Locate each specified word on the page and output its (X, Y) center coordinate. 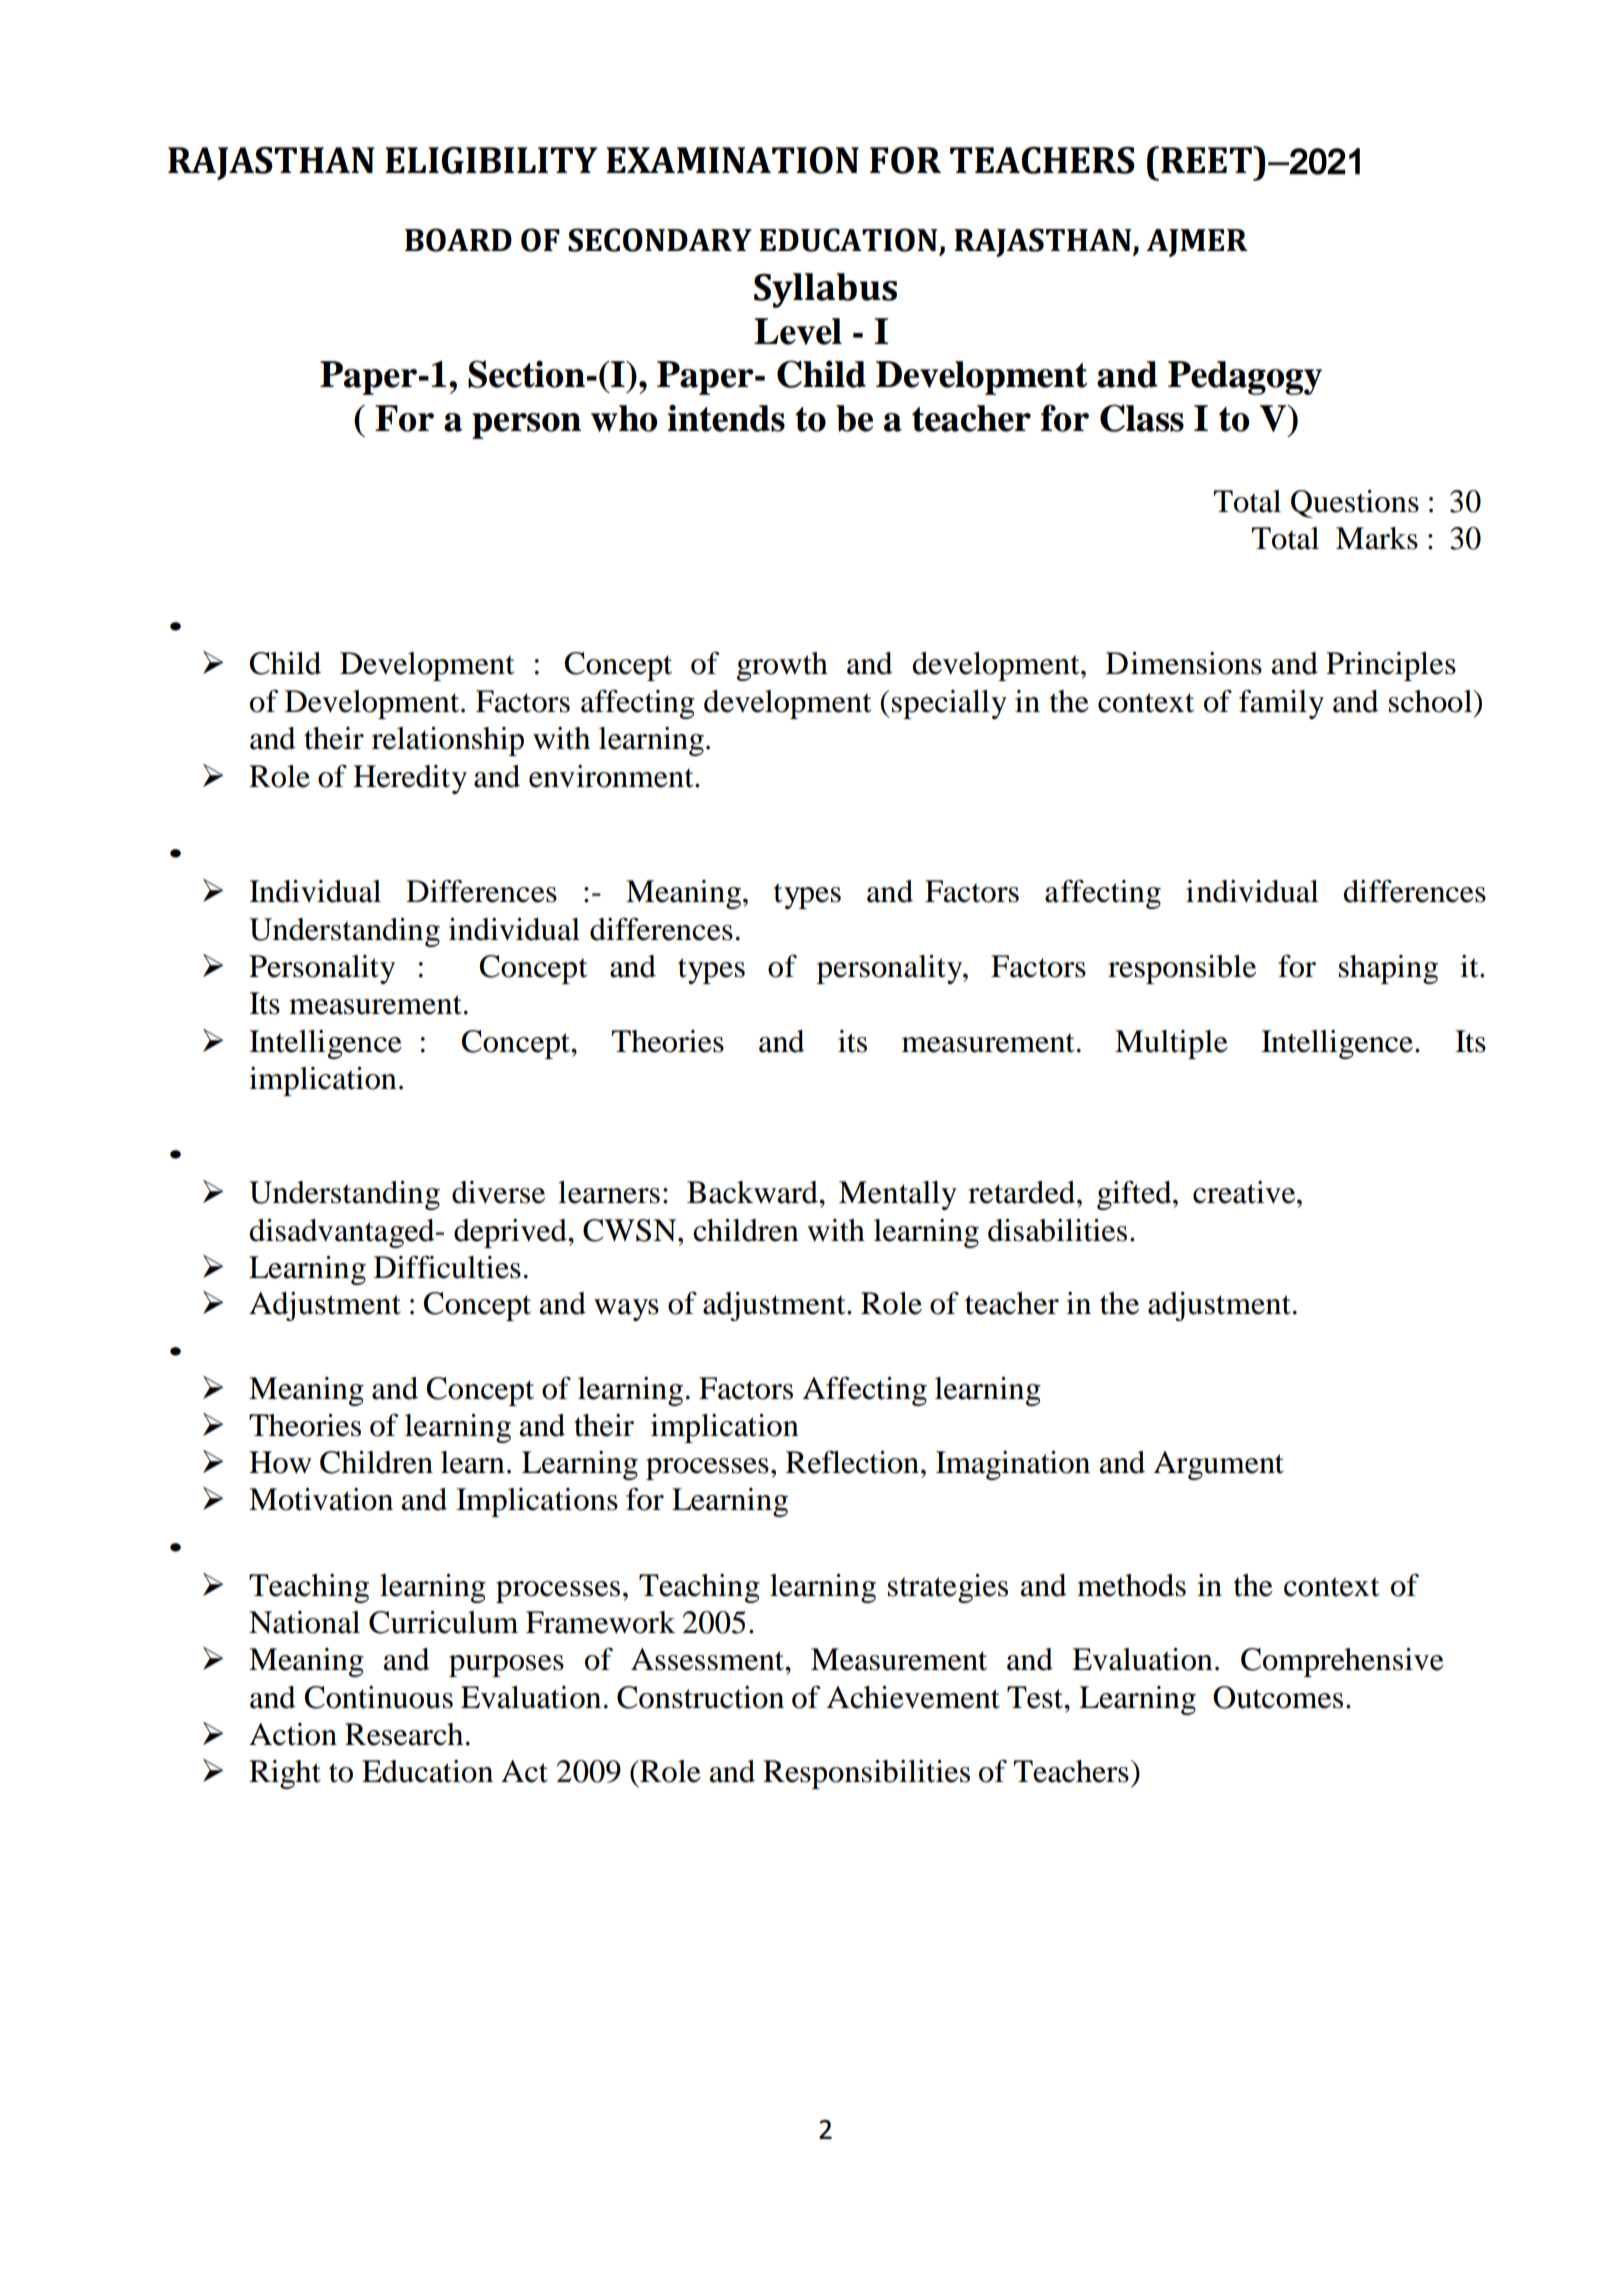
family (1281, 704)
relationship (448, 741)
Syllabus (825, 290)
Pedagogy (1245, 378)
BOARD (458, 240)
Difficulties (447, 1267)
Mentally (898, 1195)
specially (949, 704)
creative (1245, 1192)
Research (404, 1734)
